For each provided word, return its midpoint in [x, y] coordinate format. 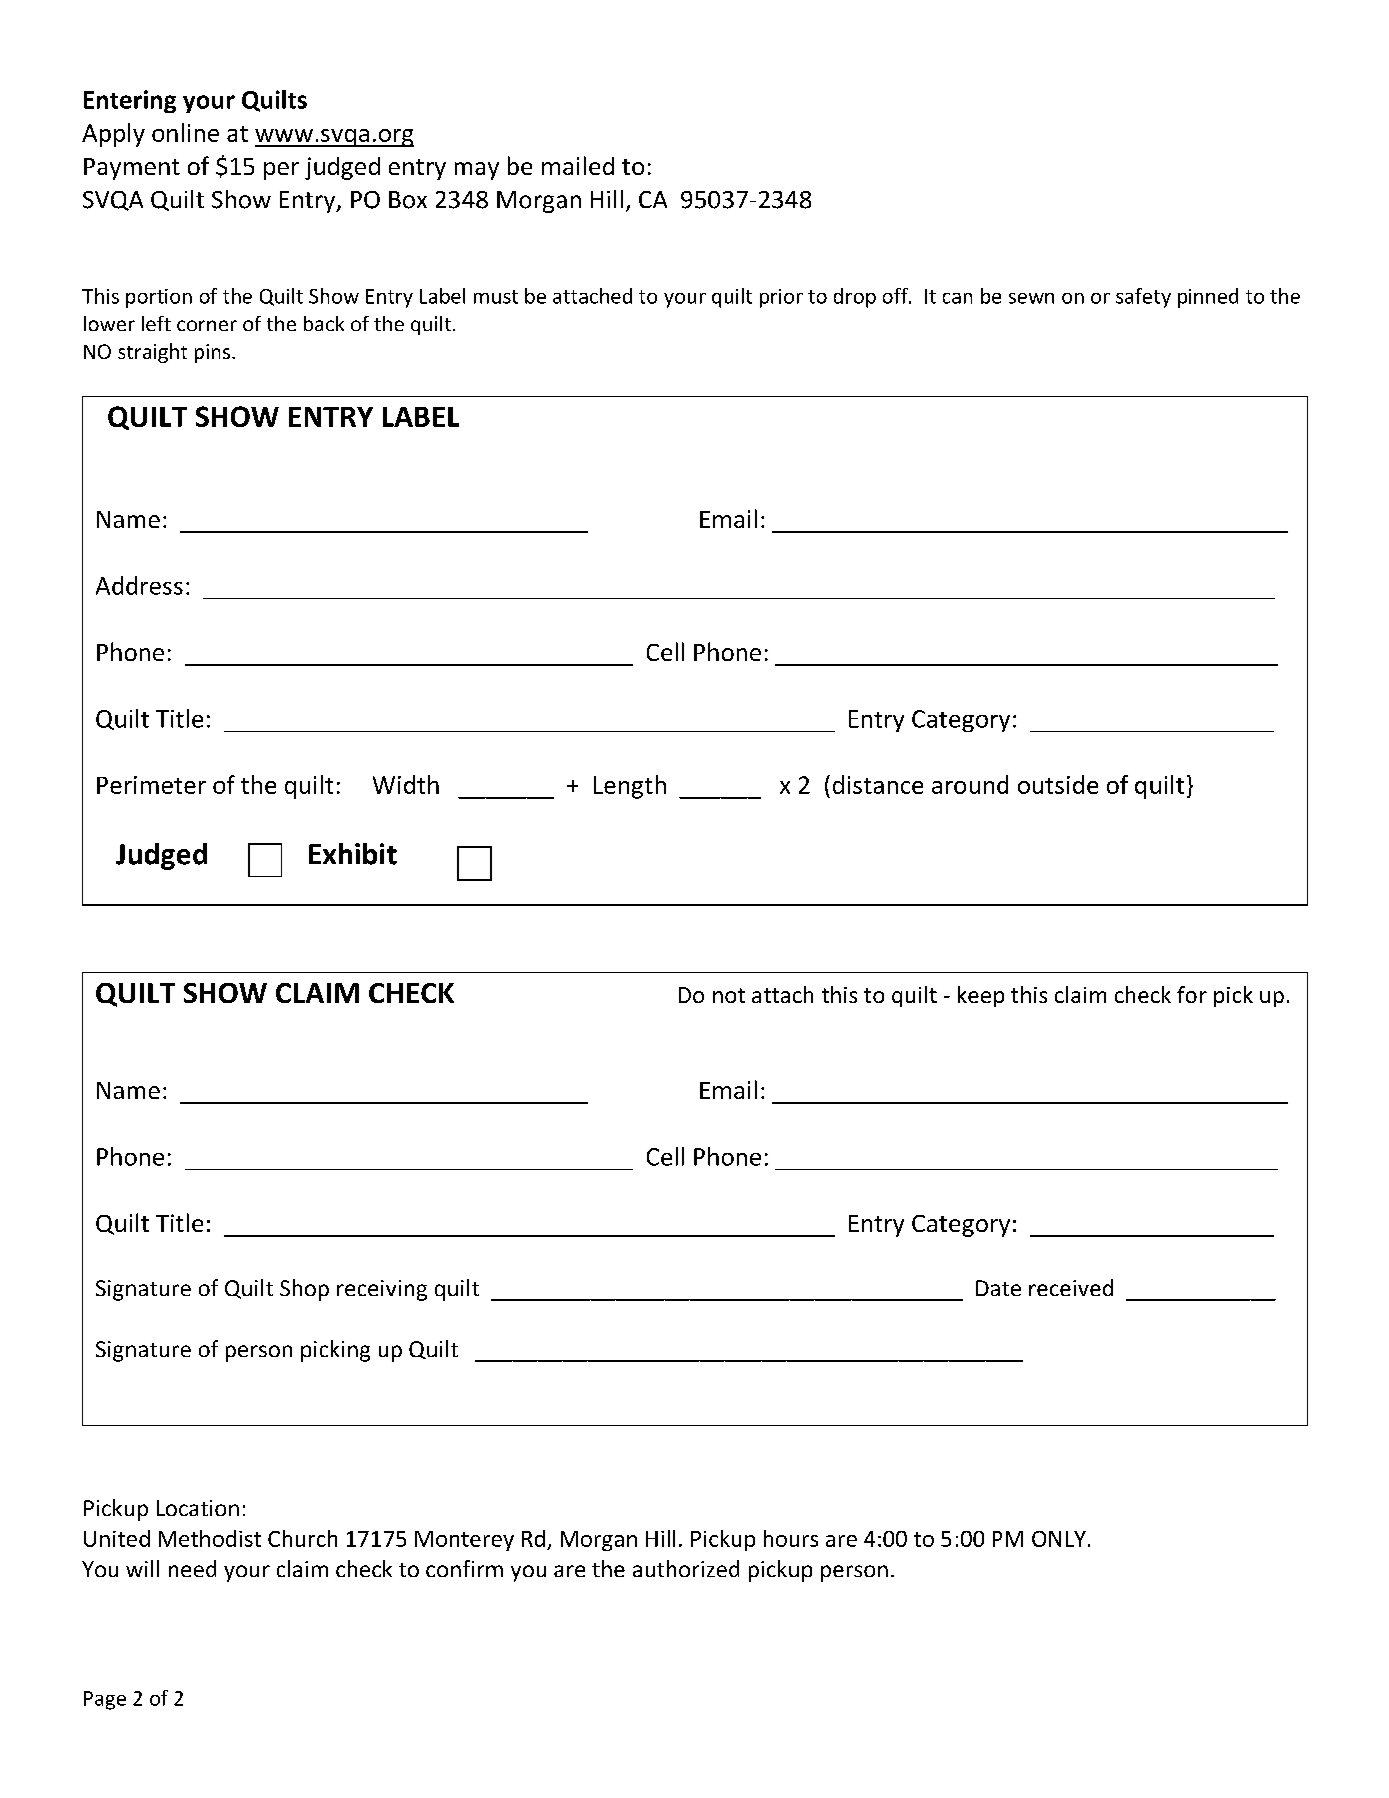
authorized [686, 1568]
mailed [578, 165]
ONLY [1059, 1539]
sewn [1031, 298]
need [192, 1568]
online [185, 132]
